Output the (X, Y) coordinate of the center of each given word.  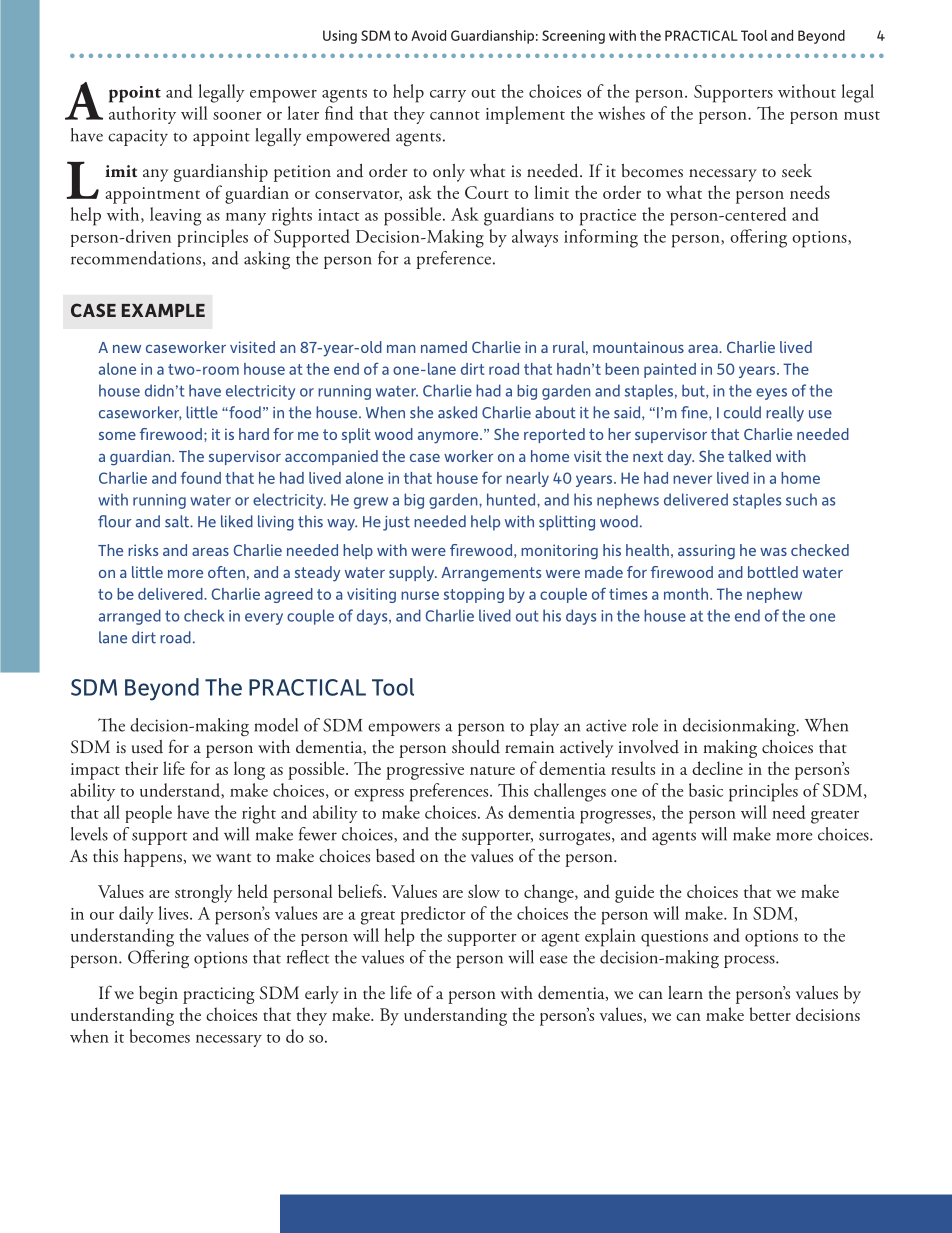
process (750, 961)
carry (448, 96)
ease (554, 959)
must (862, 115)
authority (142, 115)
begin (158, 995)
